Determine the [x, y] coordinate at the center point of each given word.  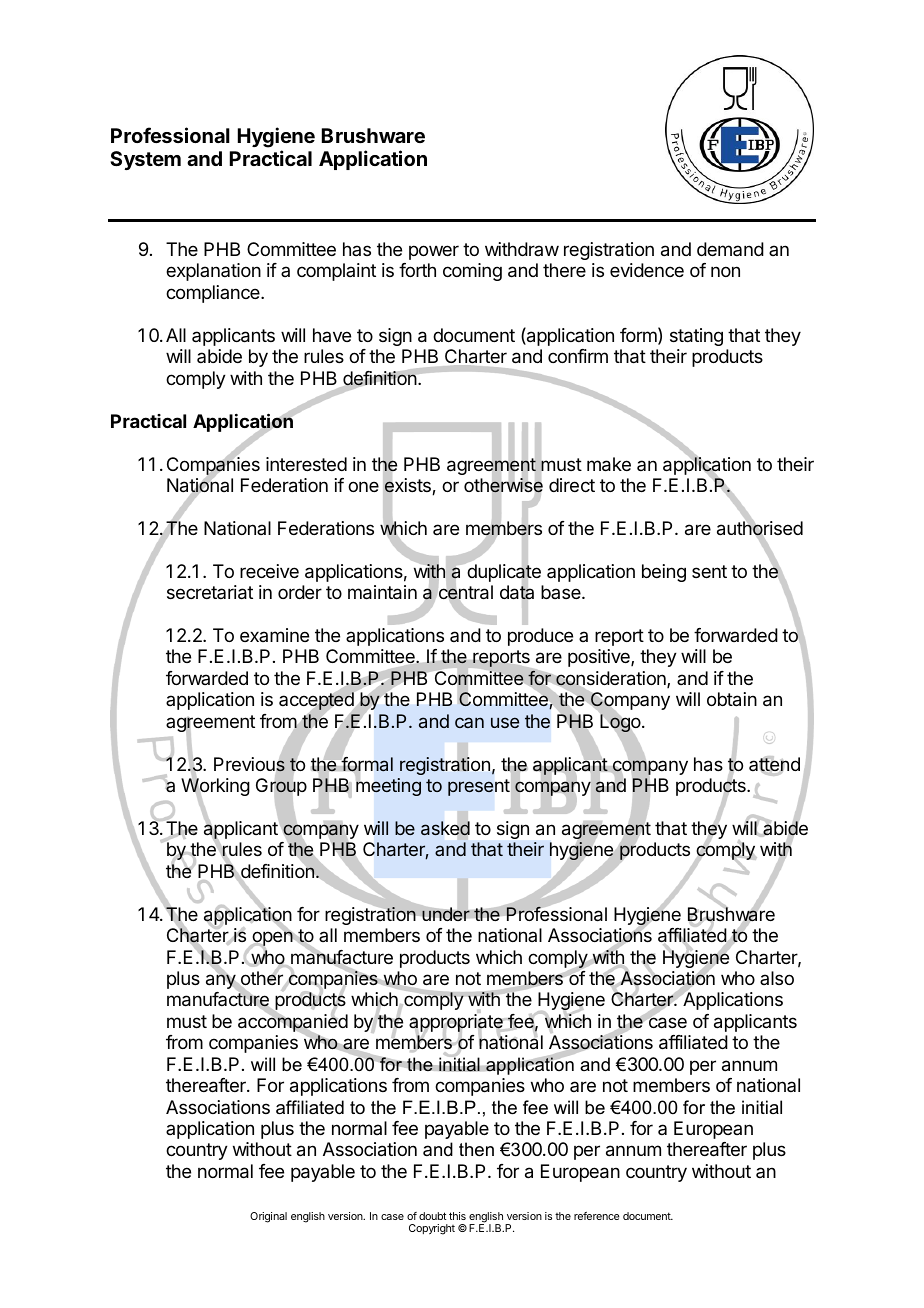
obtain [732, 699]
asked [445, 828]
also [777, 978]
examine [274, 635]
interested [306, 464]
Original [268, 1217]
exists [408, 486]
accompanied [293, 1023]
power [434, 252]
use [505, 722]
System [145, 160]
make [609, 464]
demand [730, 249]
